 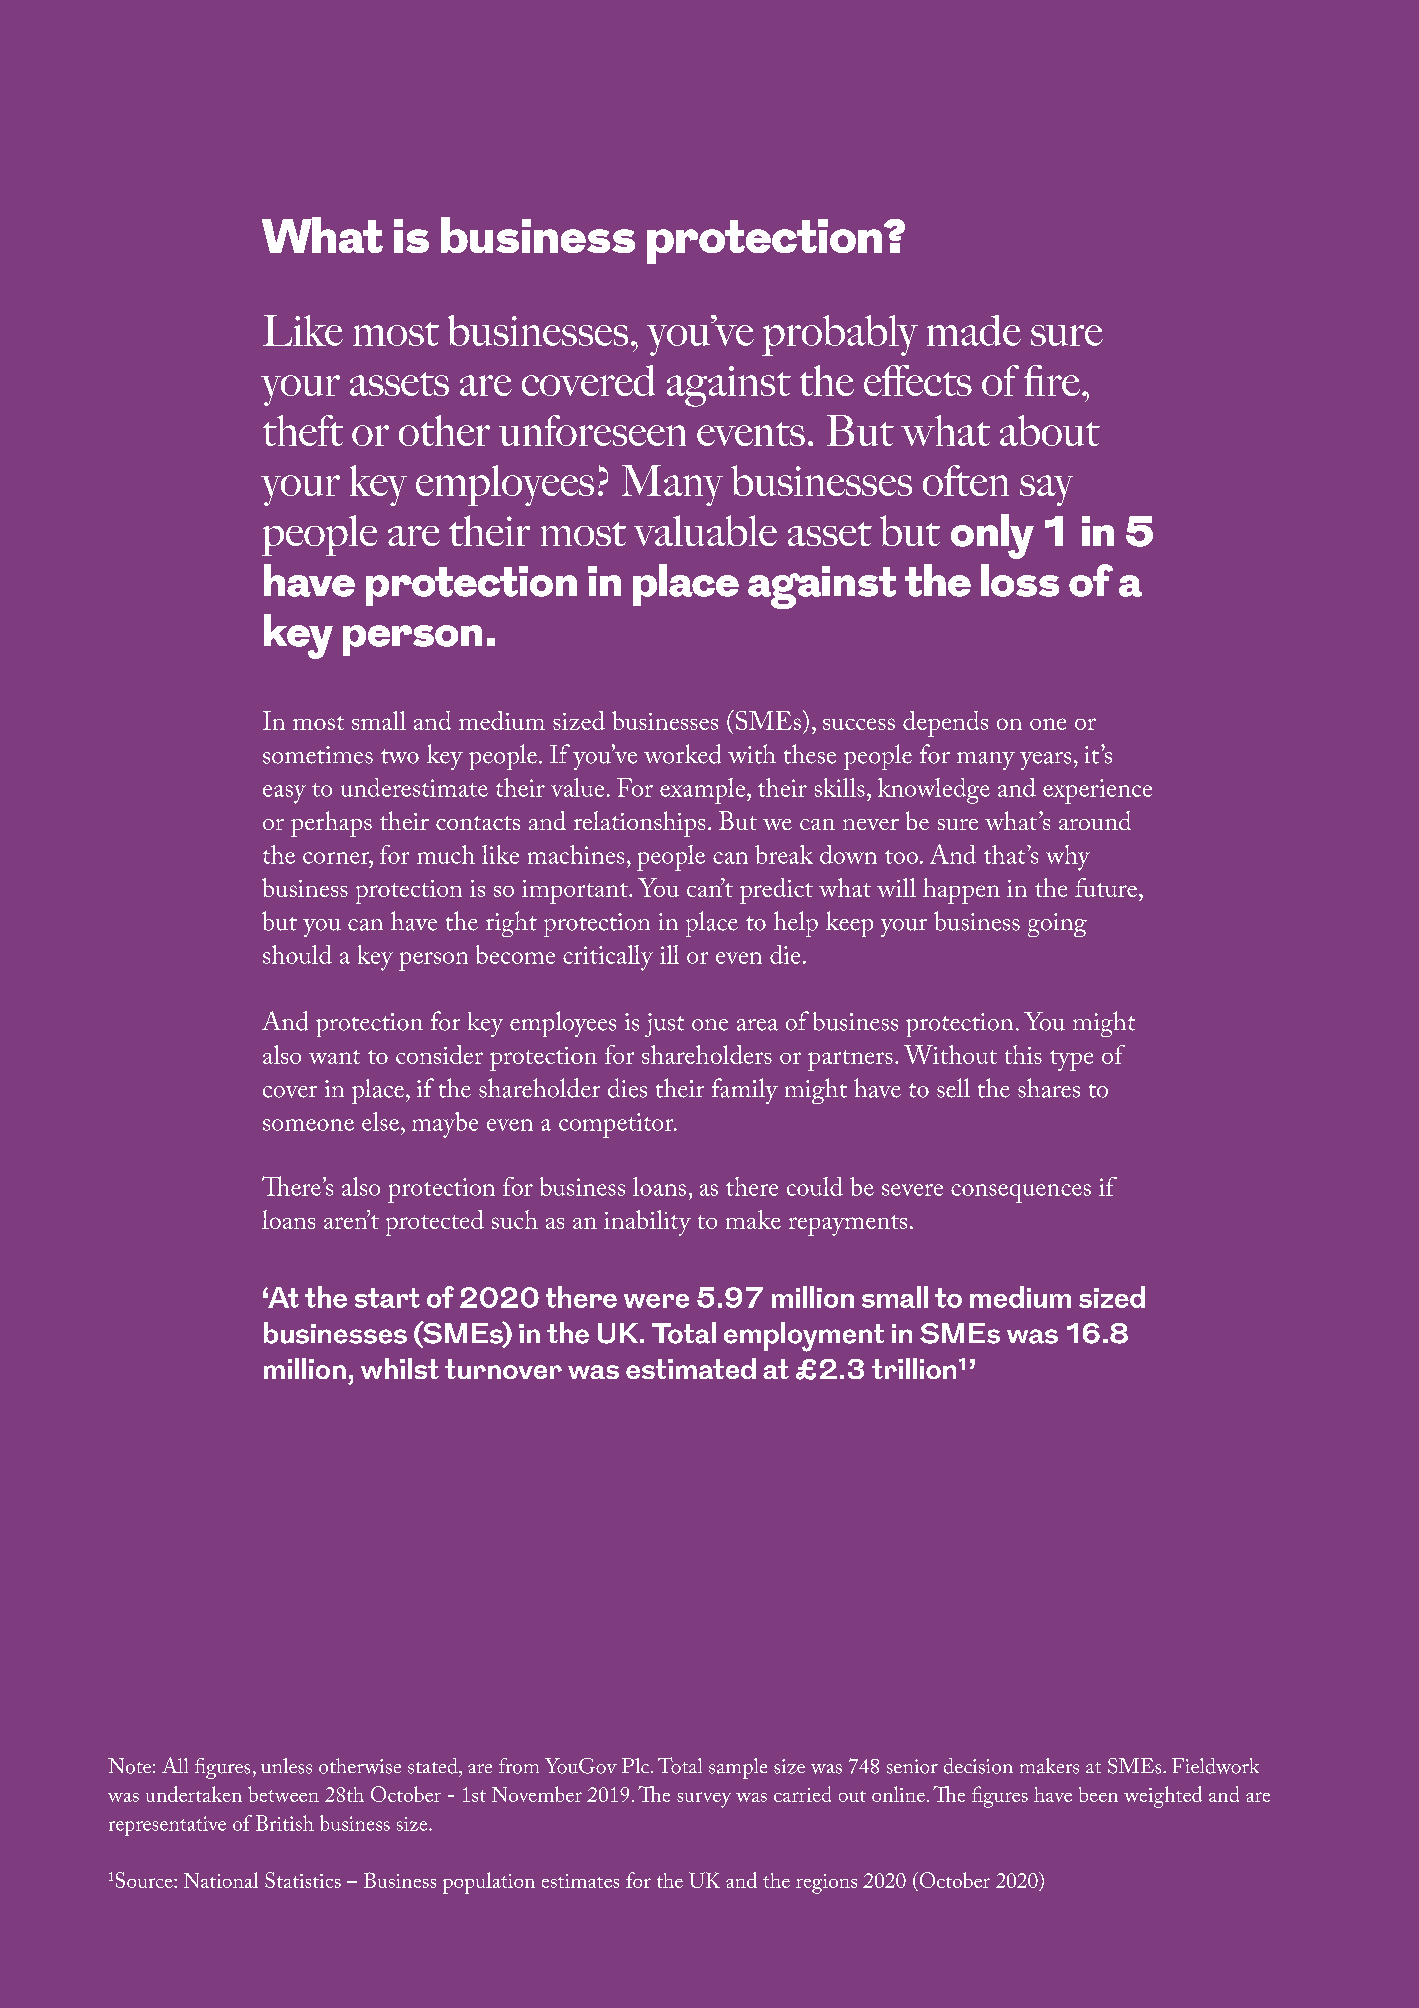 I want to click on unforeseen, so click(x=592, y=430).
